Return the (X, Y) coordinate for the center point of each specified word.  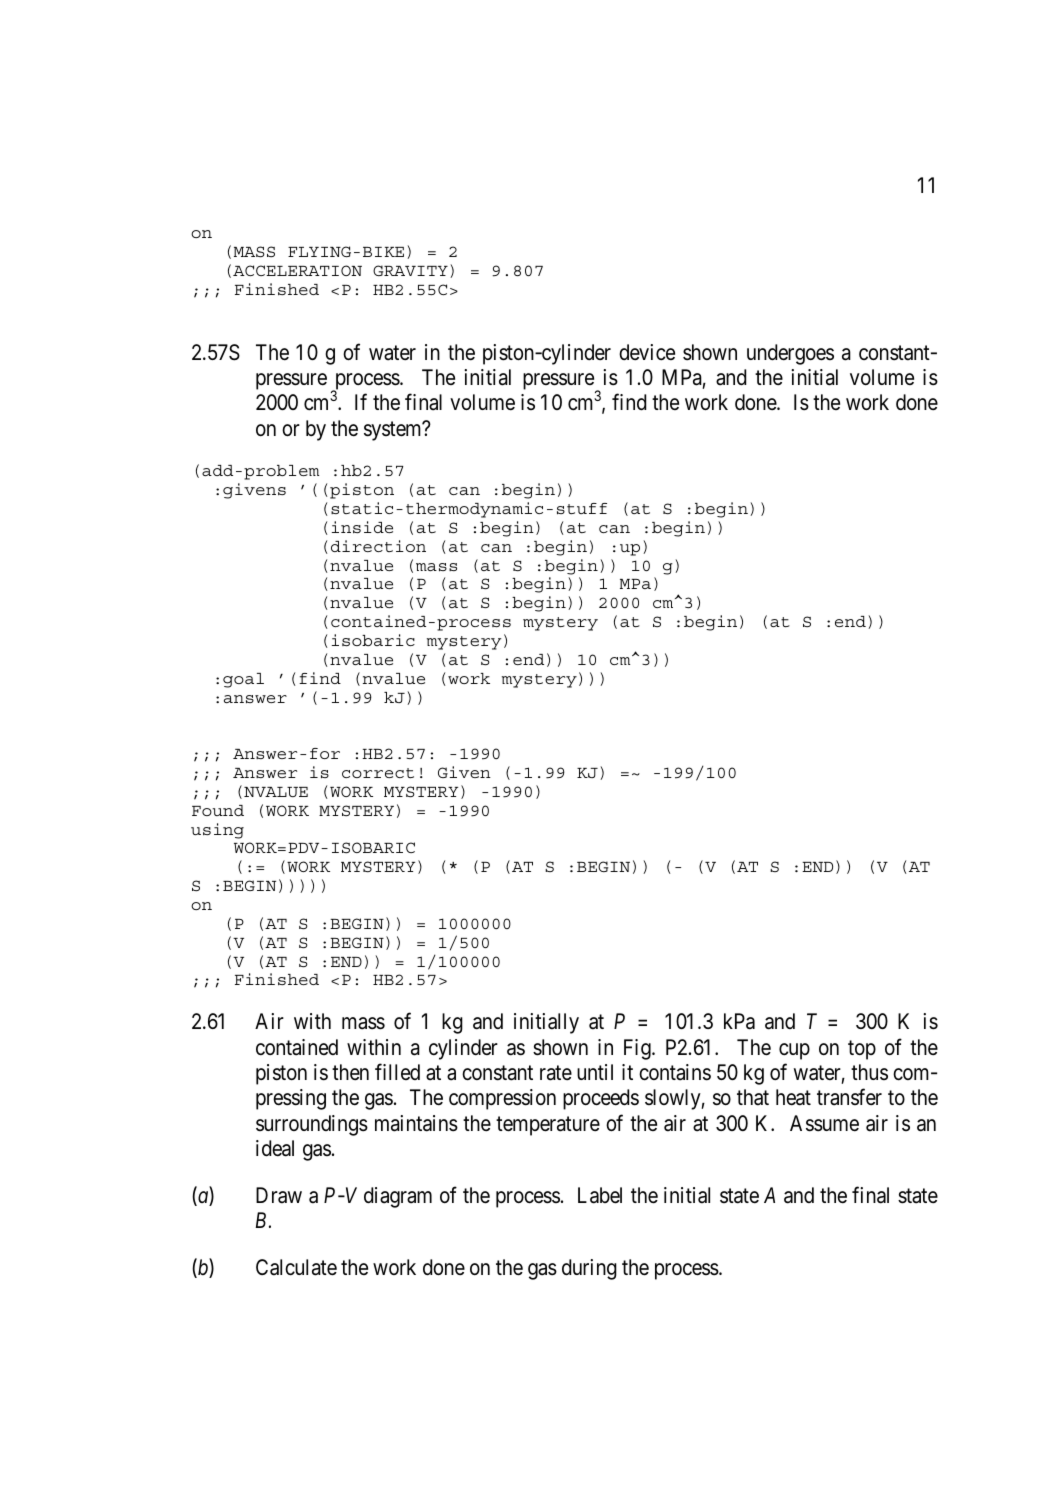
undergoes (790, 354)
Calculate (296, 1267)
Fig (638, 1049)
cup (794, 1051)
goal (243, 680)
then (350, 1072)
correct (378, 773)
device (647, 352)
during (589, 1269)
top (862, 1050)
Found (218, 810)
